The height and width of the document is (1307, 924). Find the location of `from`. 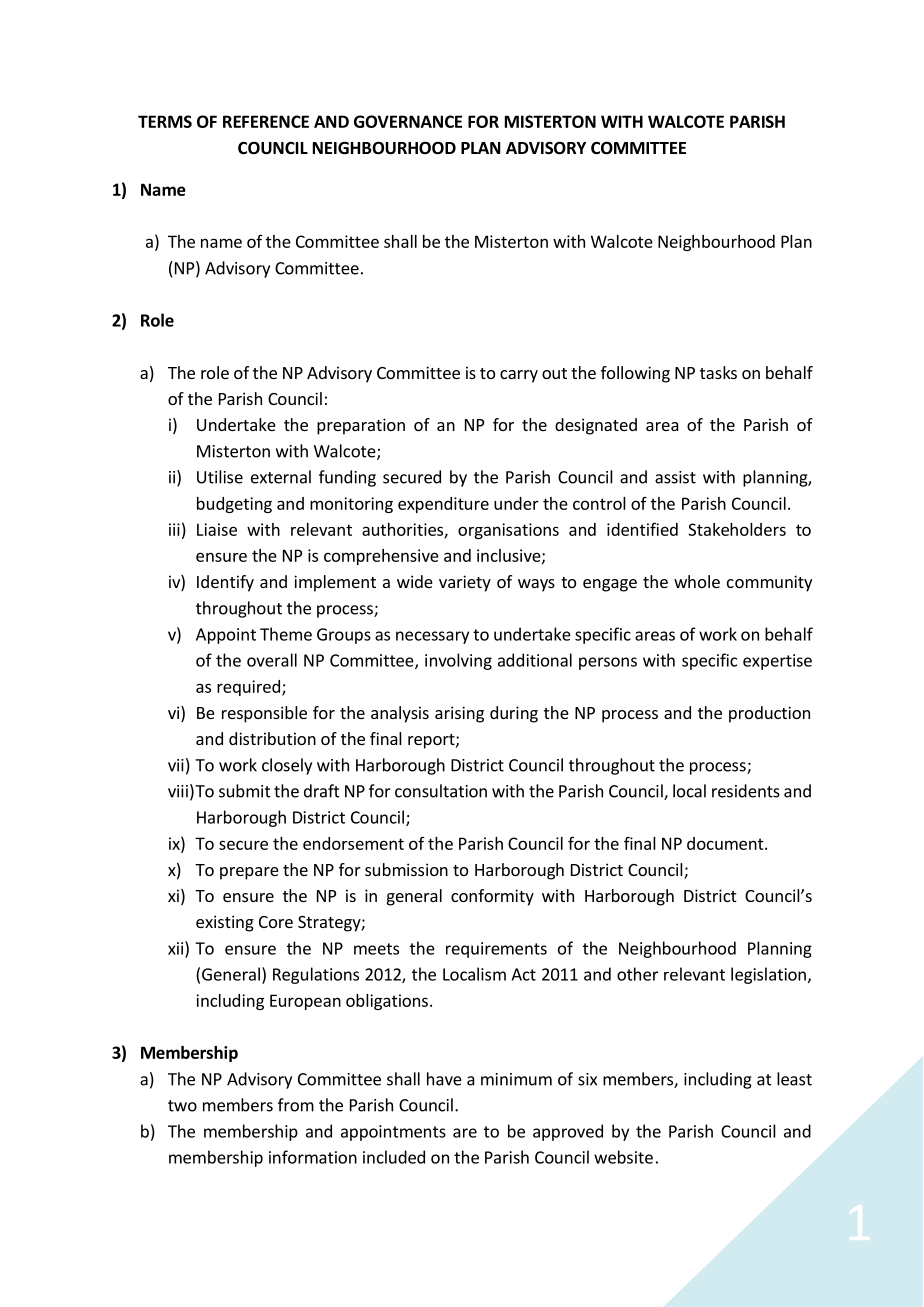

from is located at coordinates (296, 1105).
